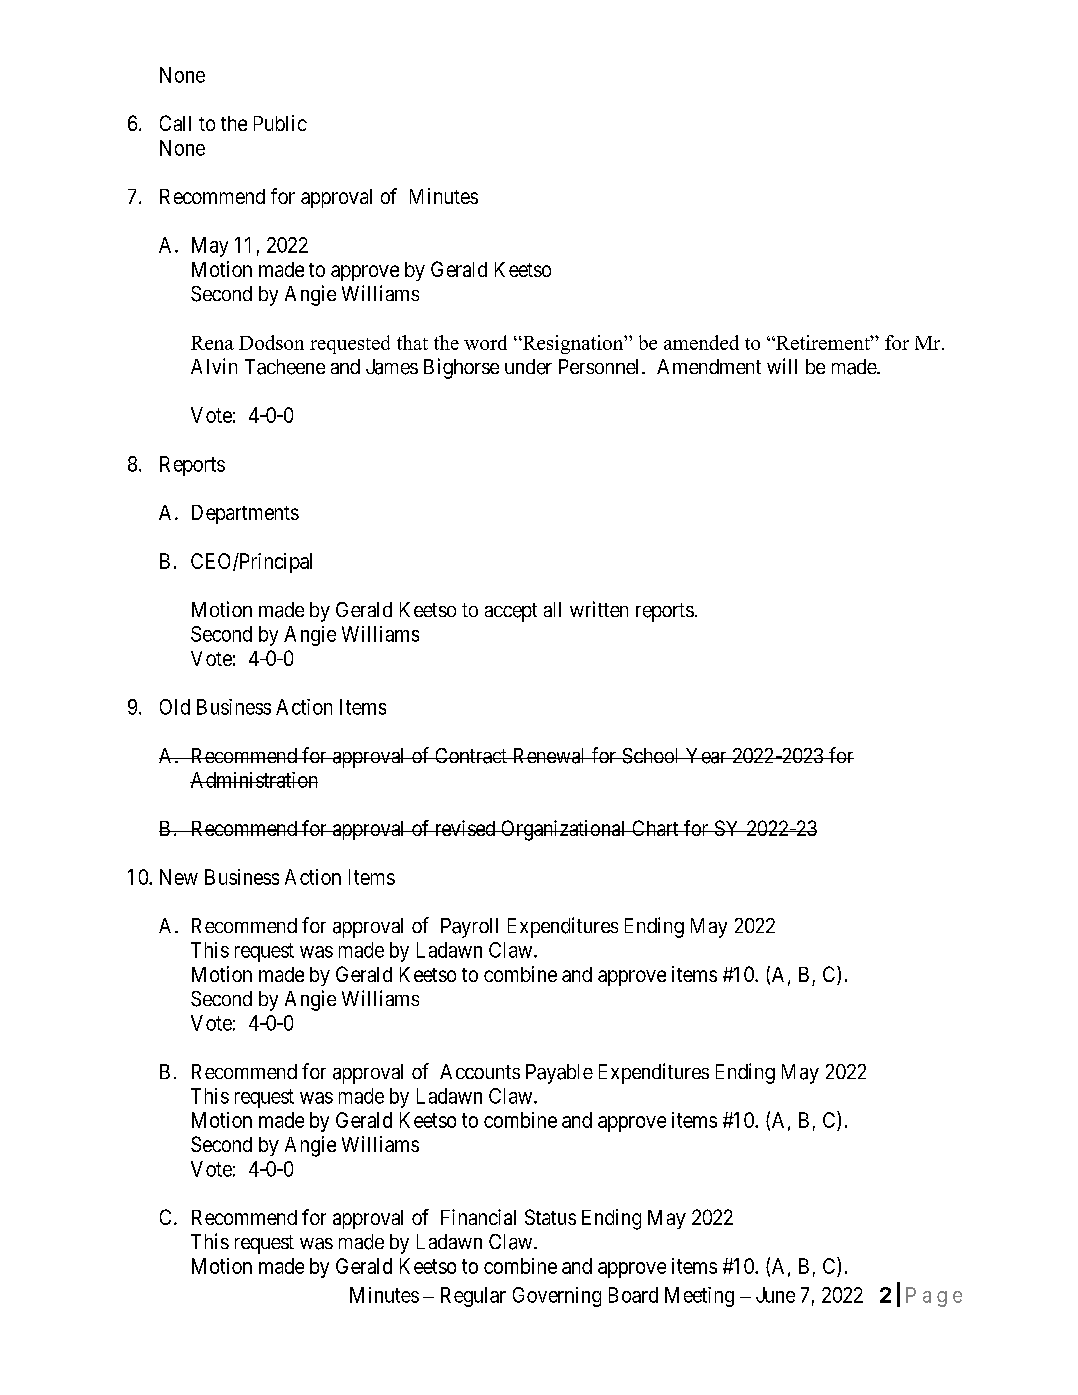 The height and width of the document is (1395, 1078). Describe the element at coordinates (478, 1217) in the document. I see `Financial` at that location.
